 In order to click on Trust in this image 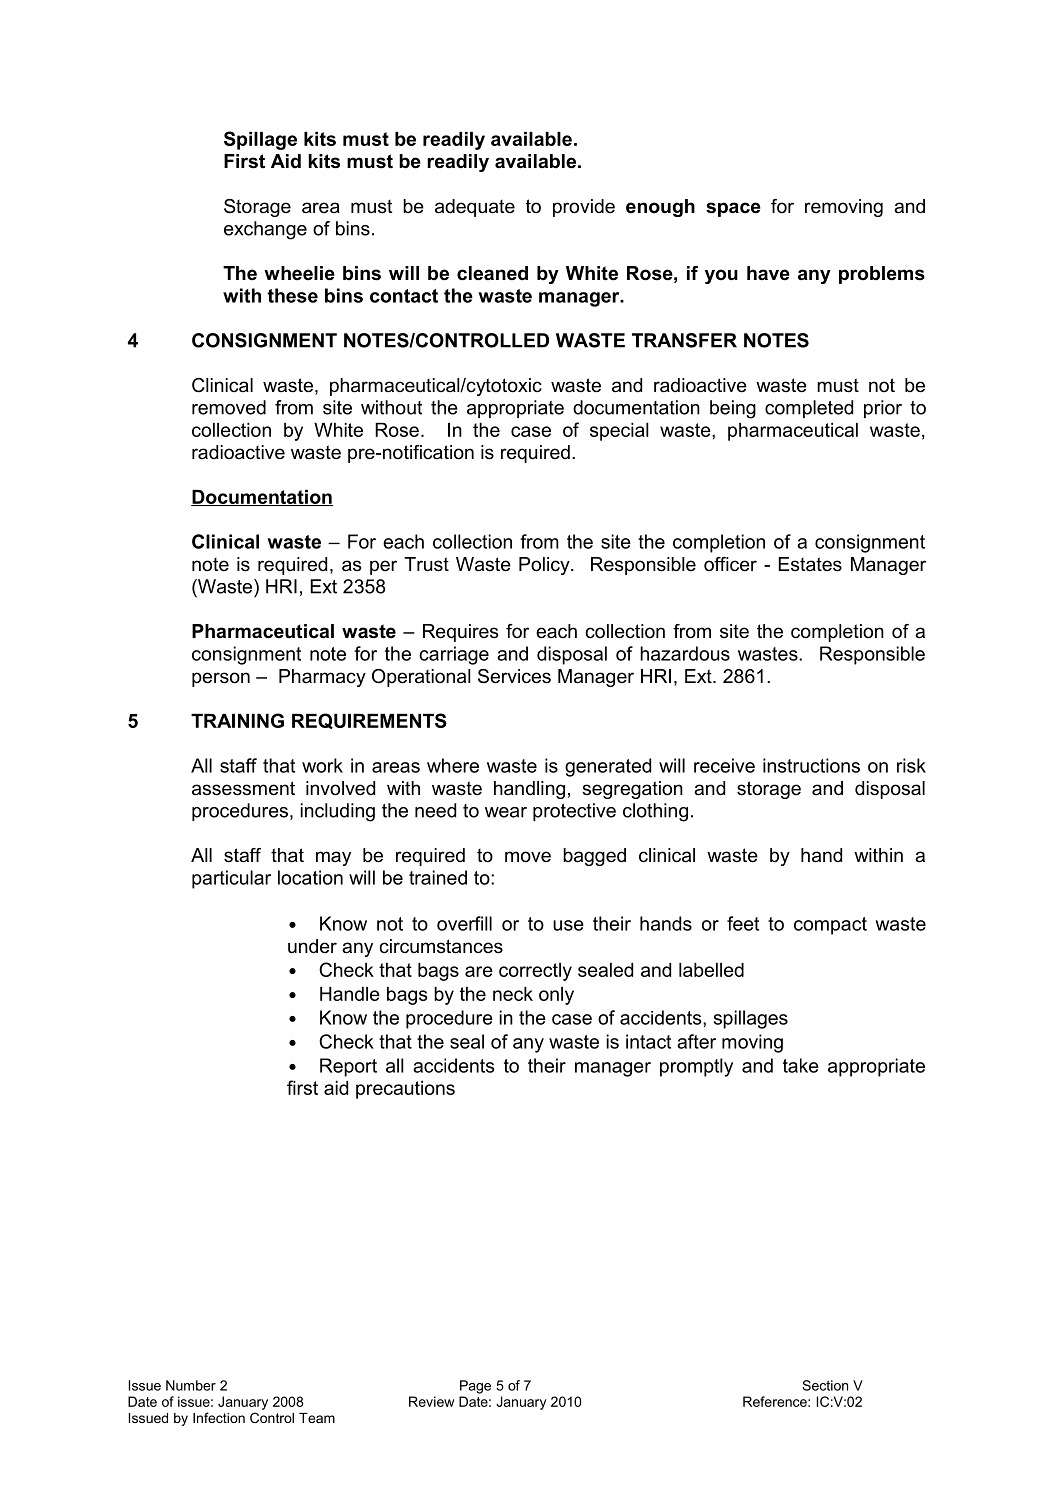, I will do `click(426, 564)`.
